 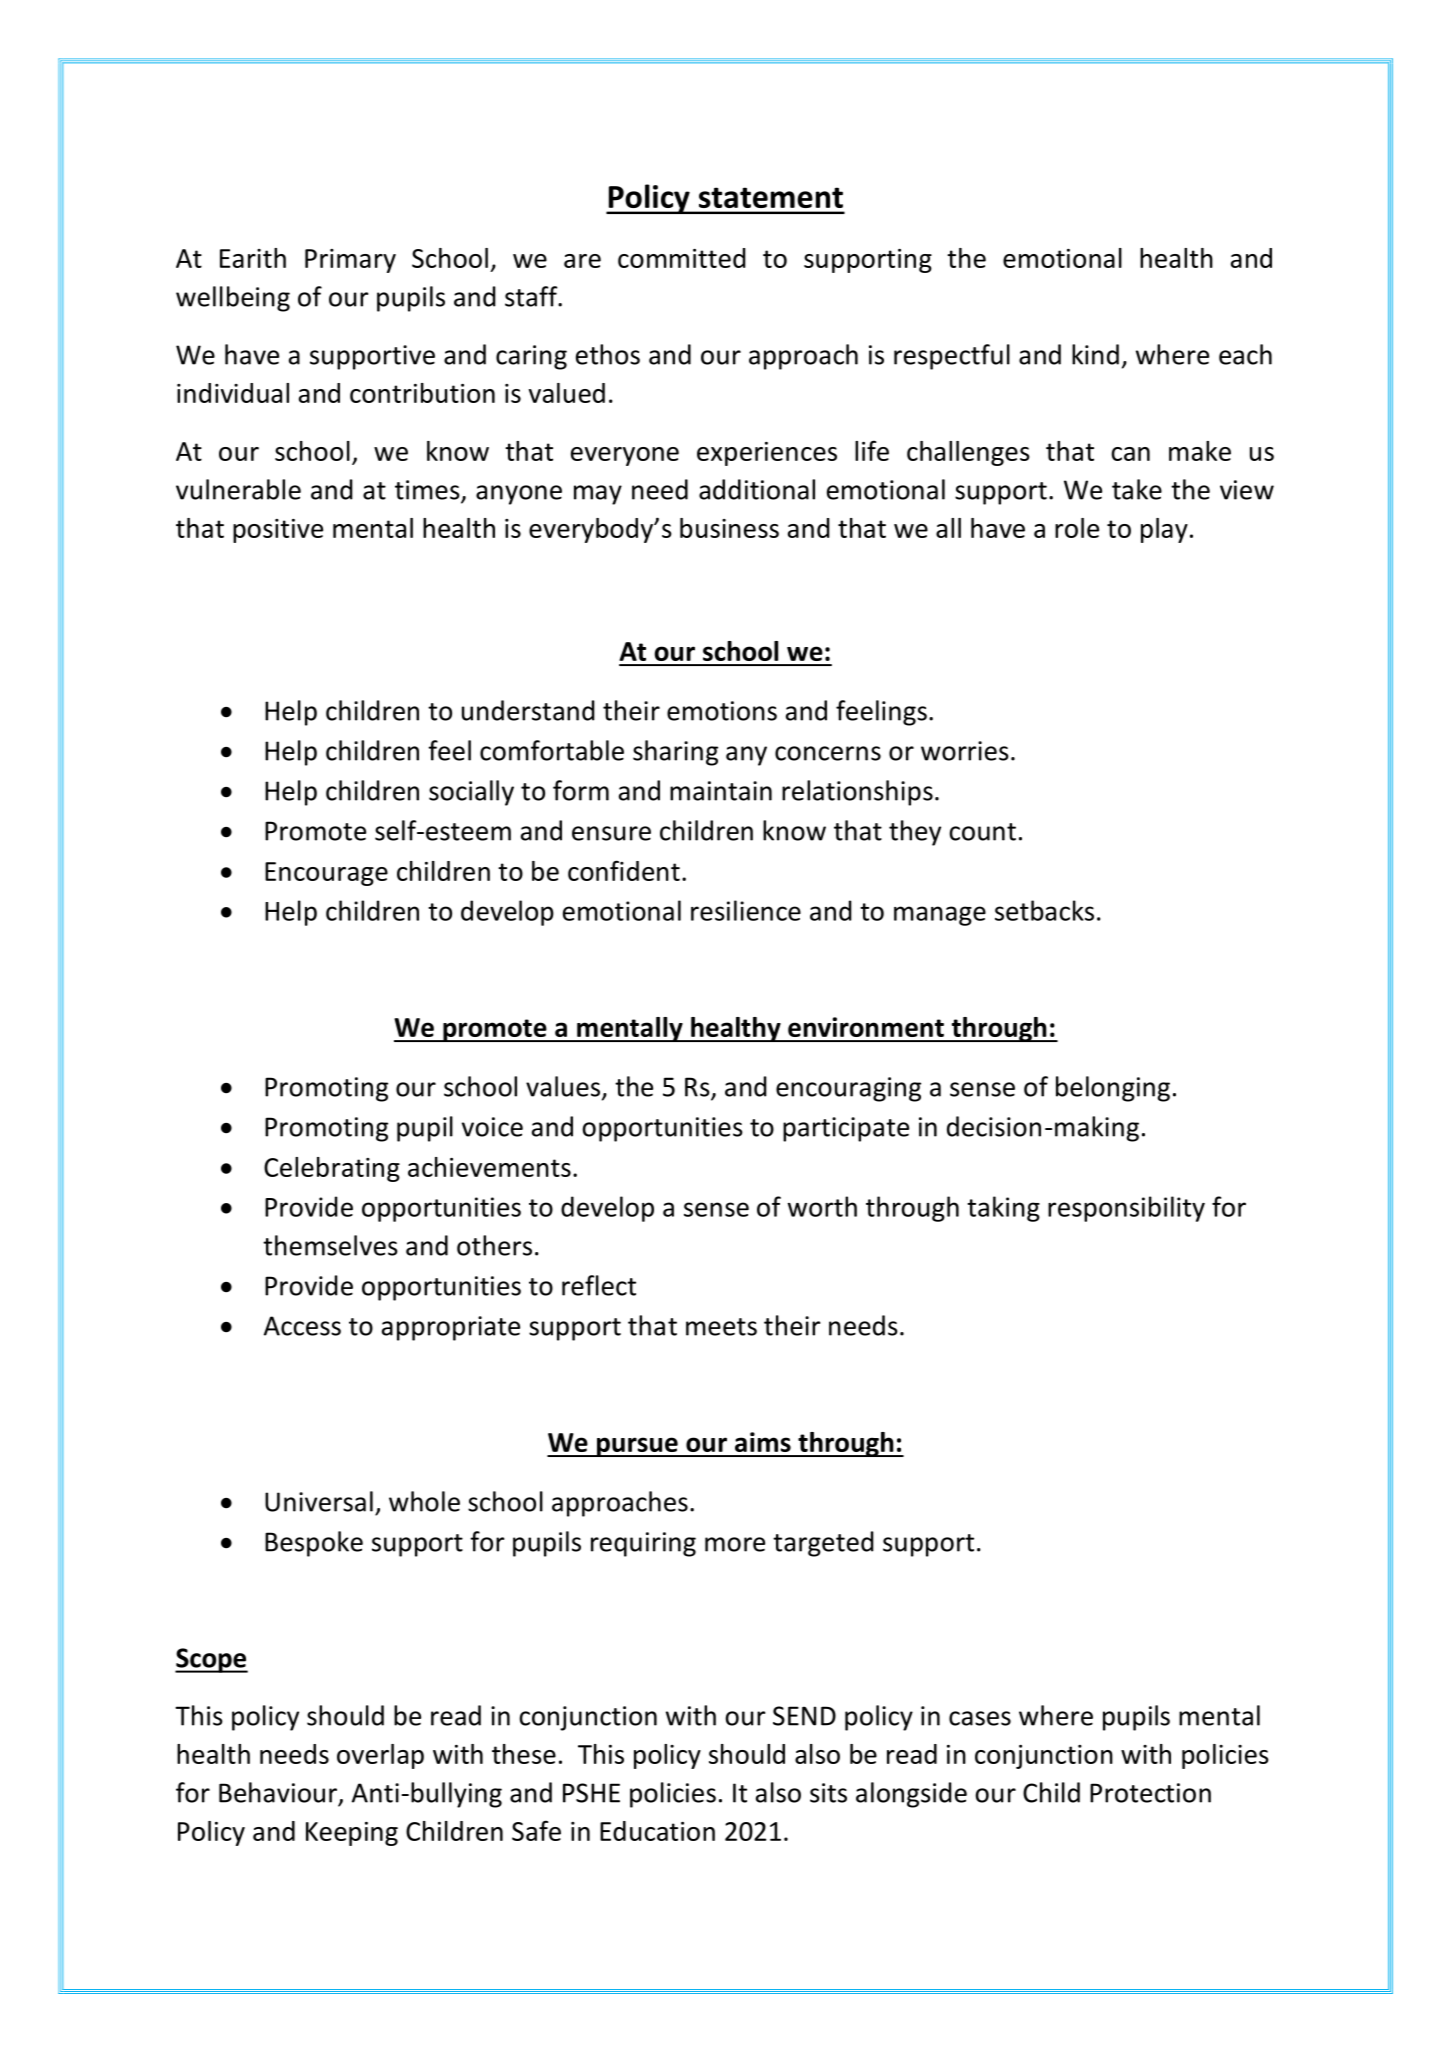 I want to click on Primary, so click(x=350, y=261).
